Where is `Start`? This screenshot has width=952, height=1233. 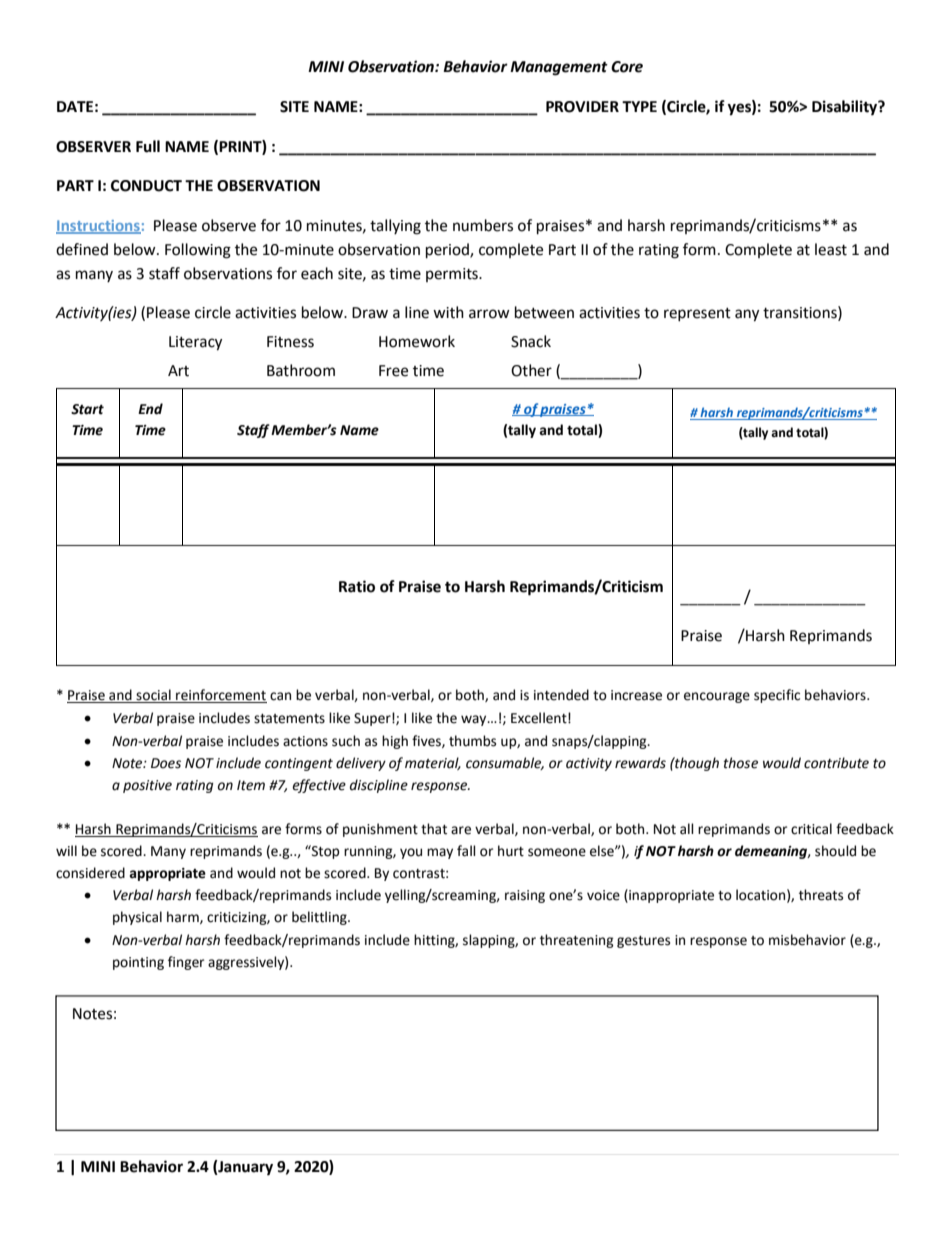
Start is located at coordinates (87, 409).
